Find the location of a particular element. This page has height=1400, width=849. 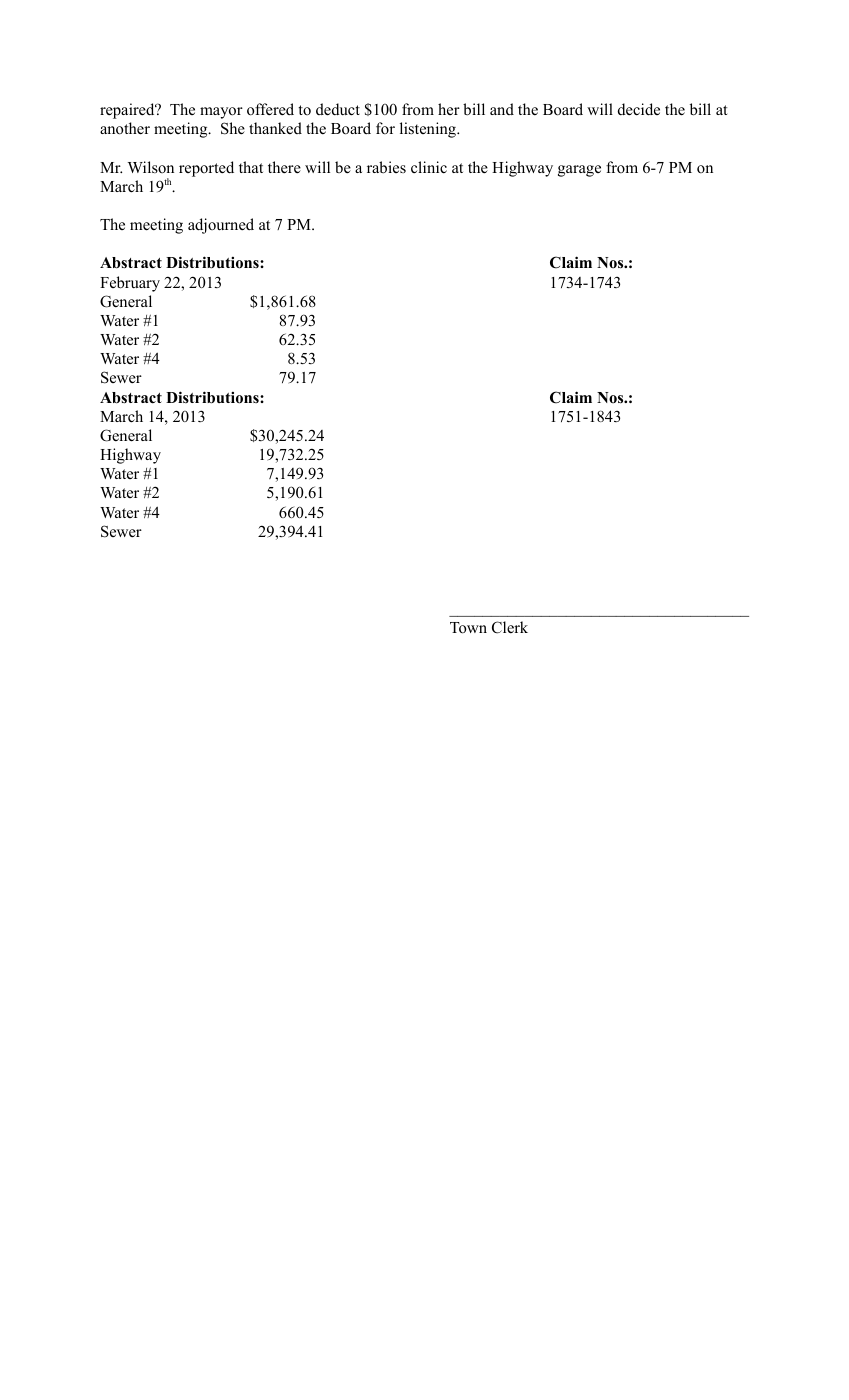

garage is located at coordinates (579, 171).
